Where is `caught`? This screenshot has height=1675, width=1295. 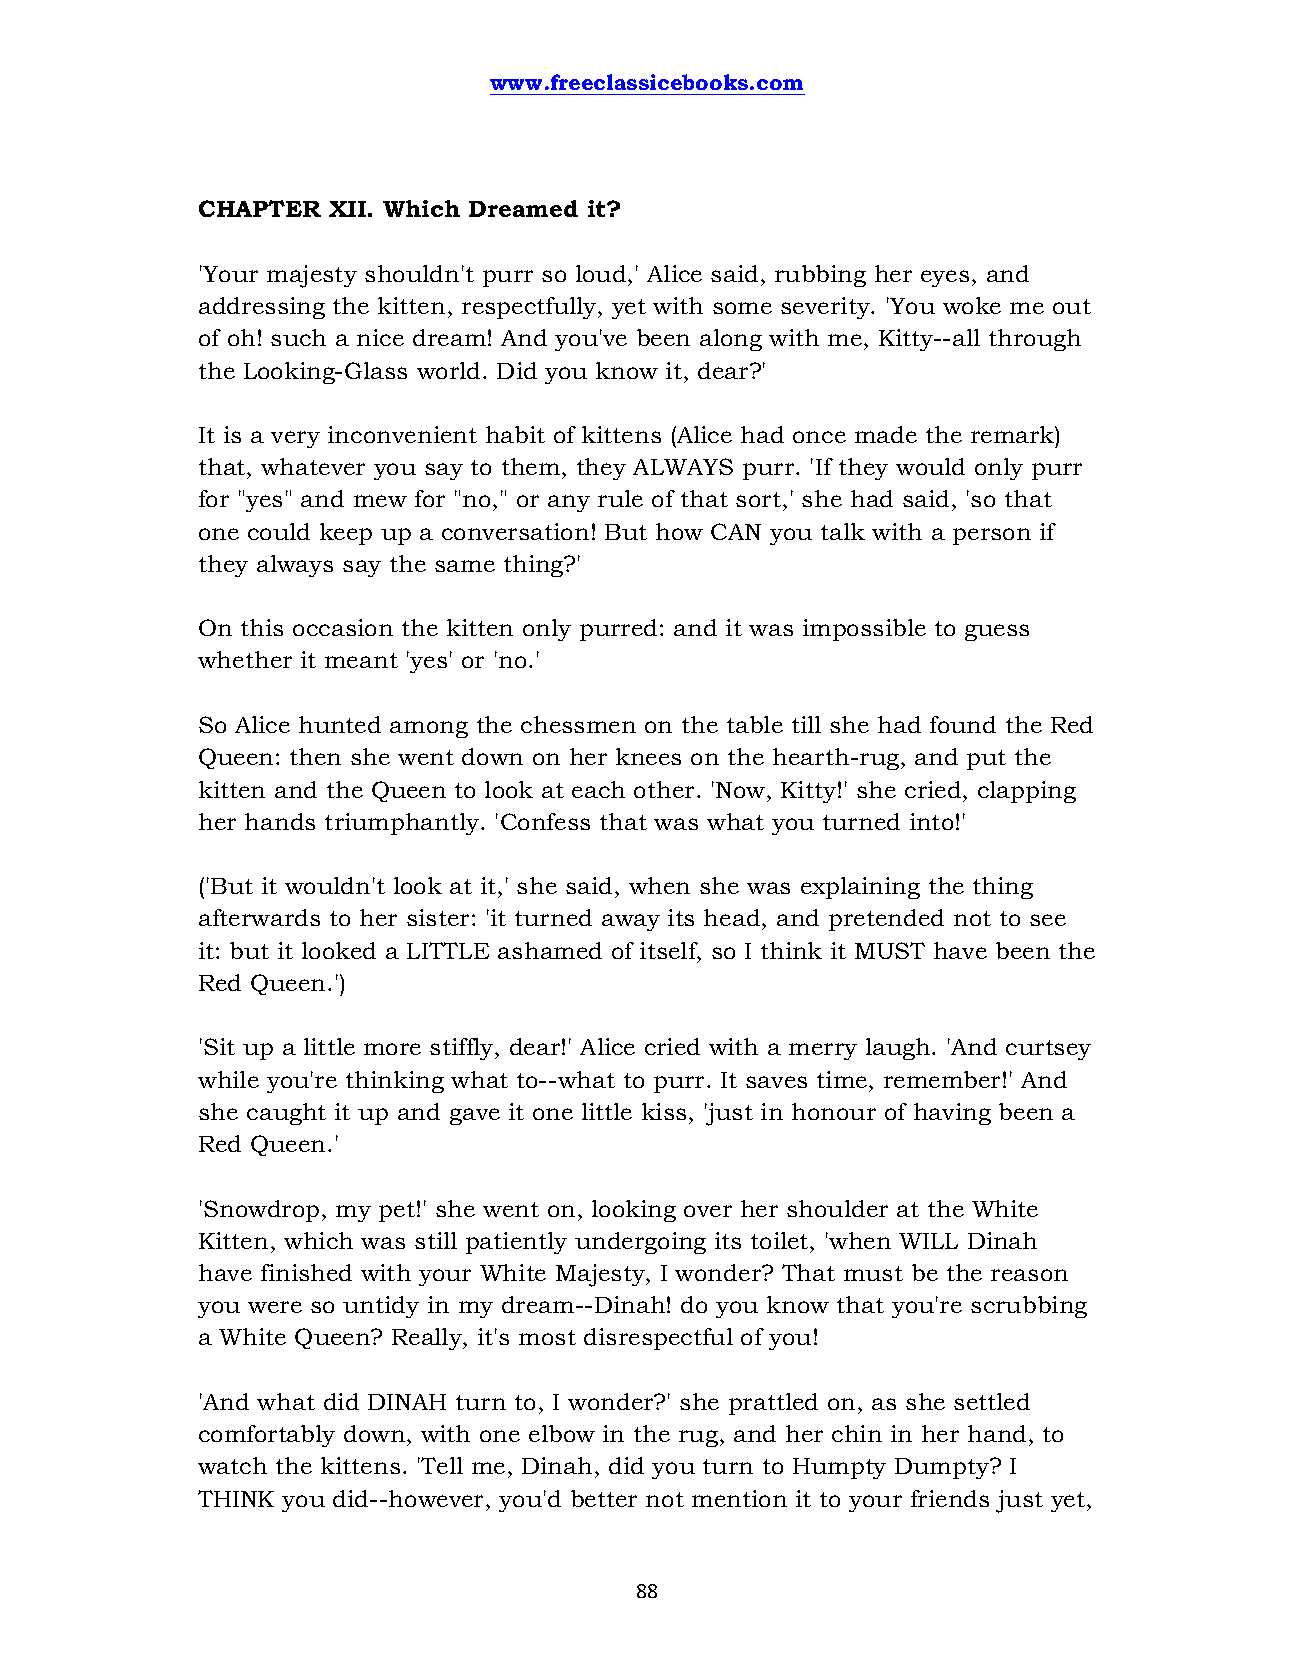
caught is located at coordinates (286, 1114).
